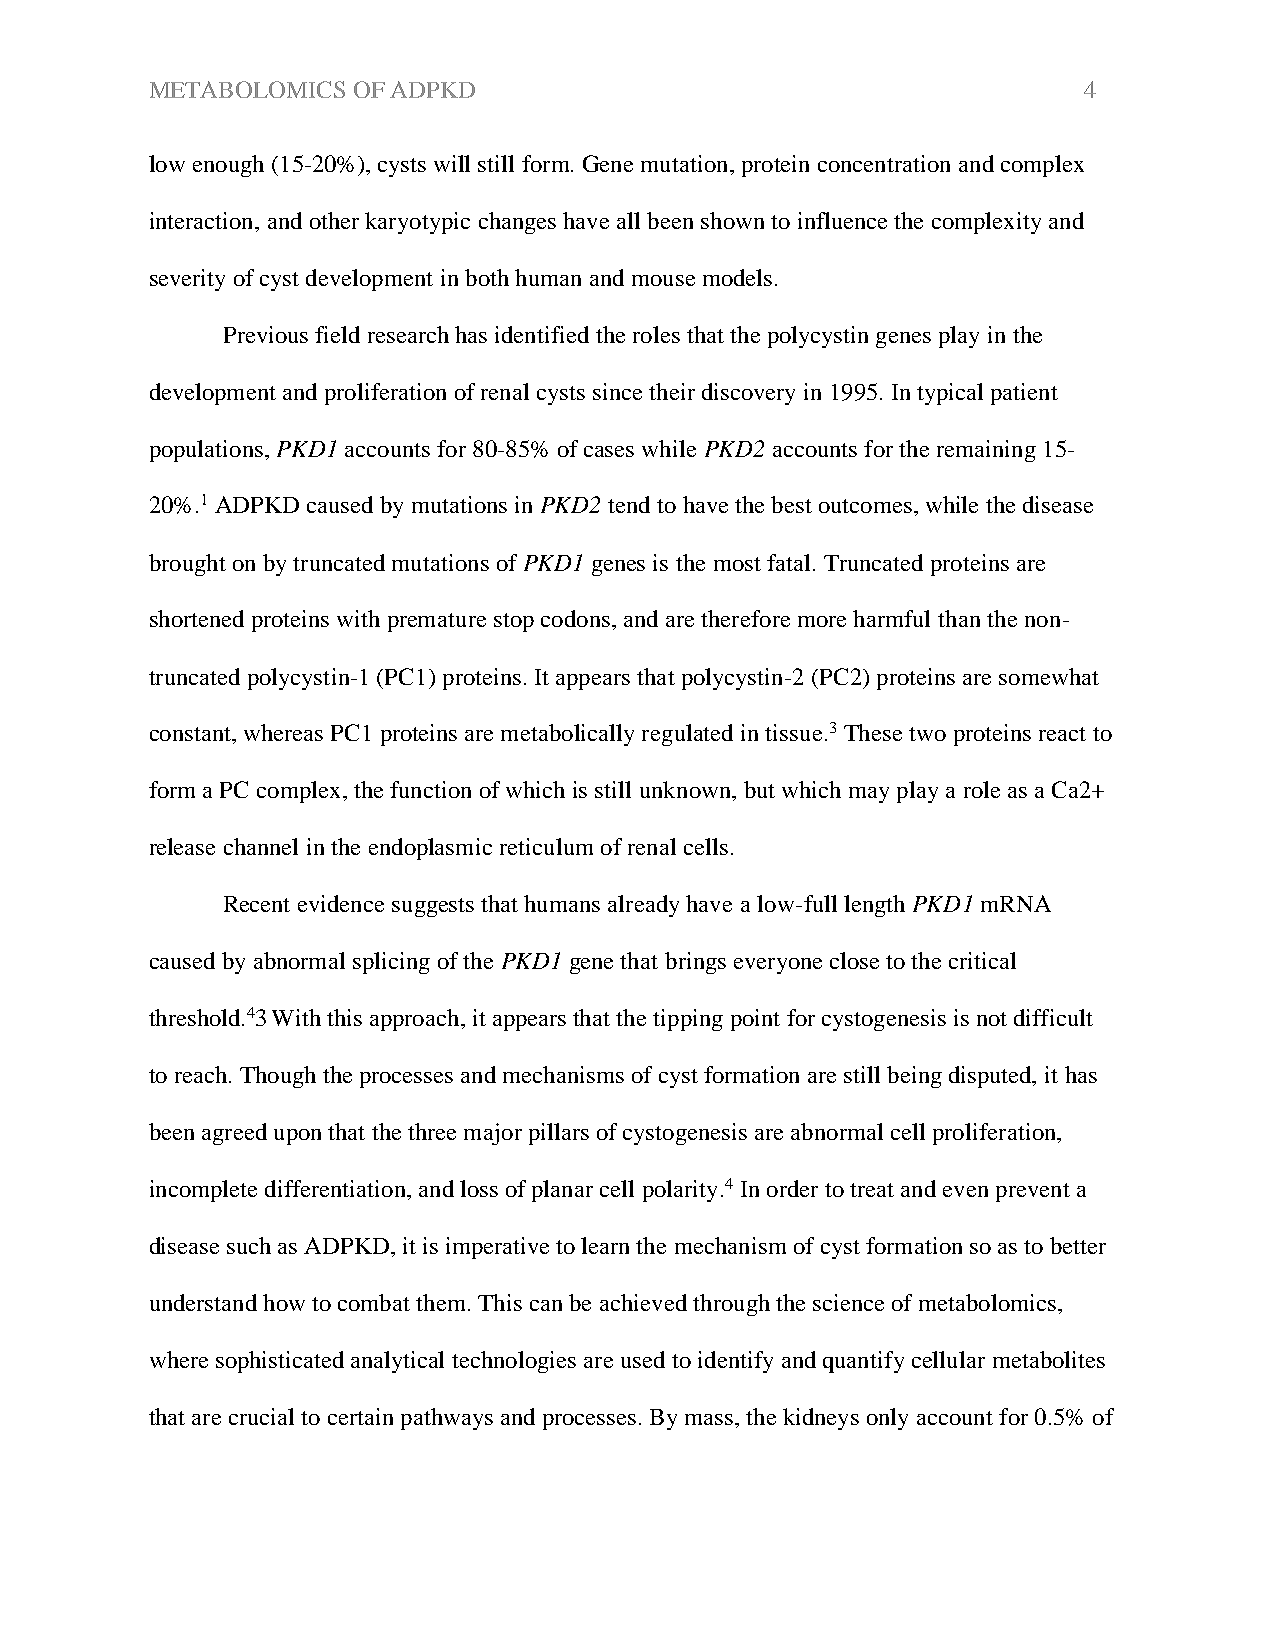 This screenshot has height=1634, width=1263. I want to click on other, so click(334, 220).
